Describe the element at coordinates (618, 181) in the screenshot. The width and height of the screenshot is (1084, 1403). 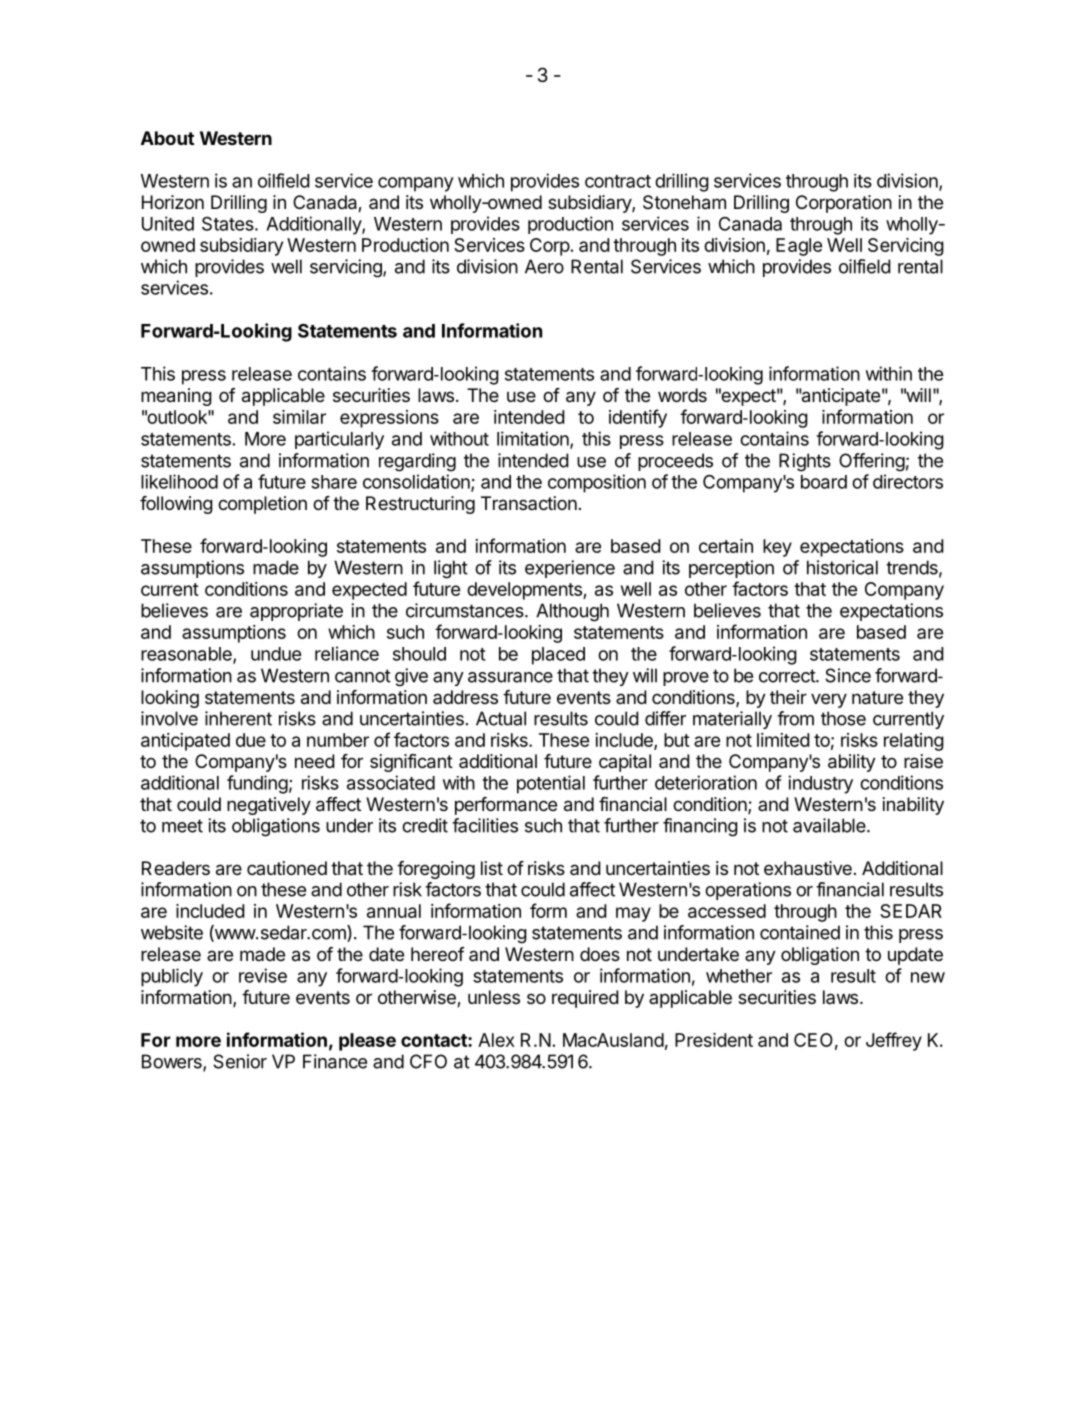
I see `contract` at that location.
